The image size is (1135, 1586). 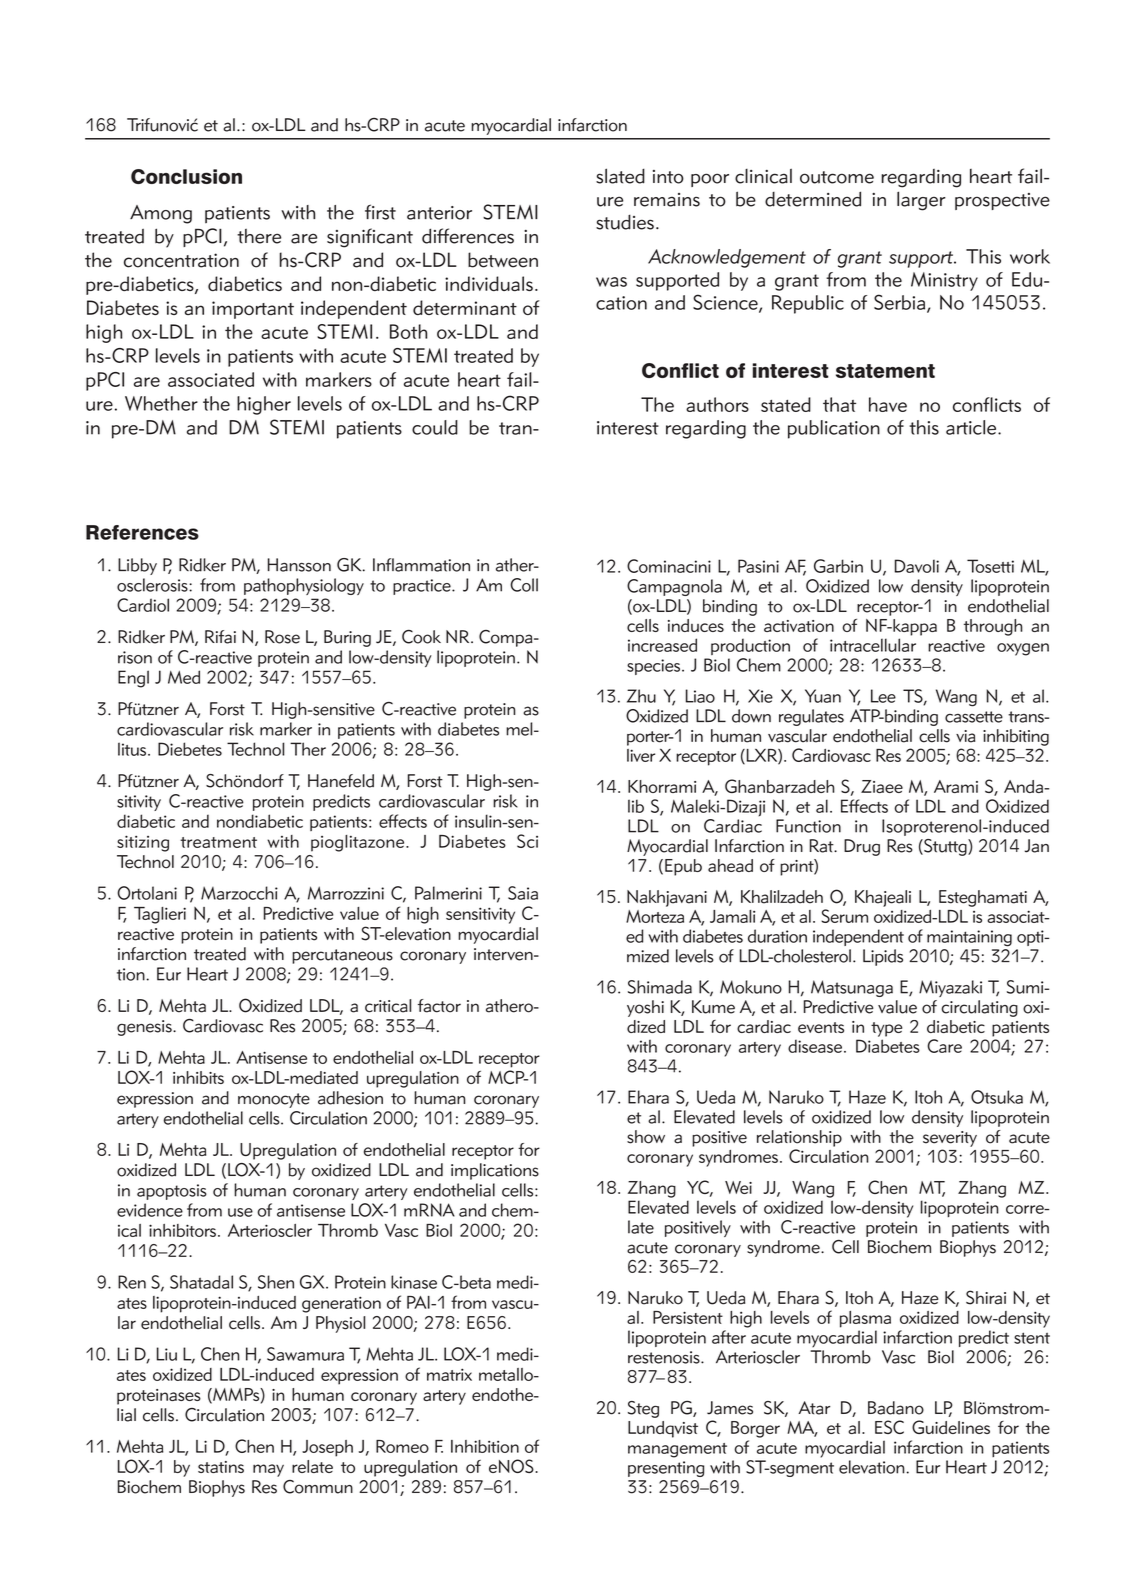 What do you see at coordinates (186, 176) in the screenshot?
I see `Conclusion` at bounding box center [186, 176].
